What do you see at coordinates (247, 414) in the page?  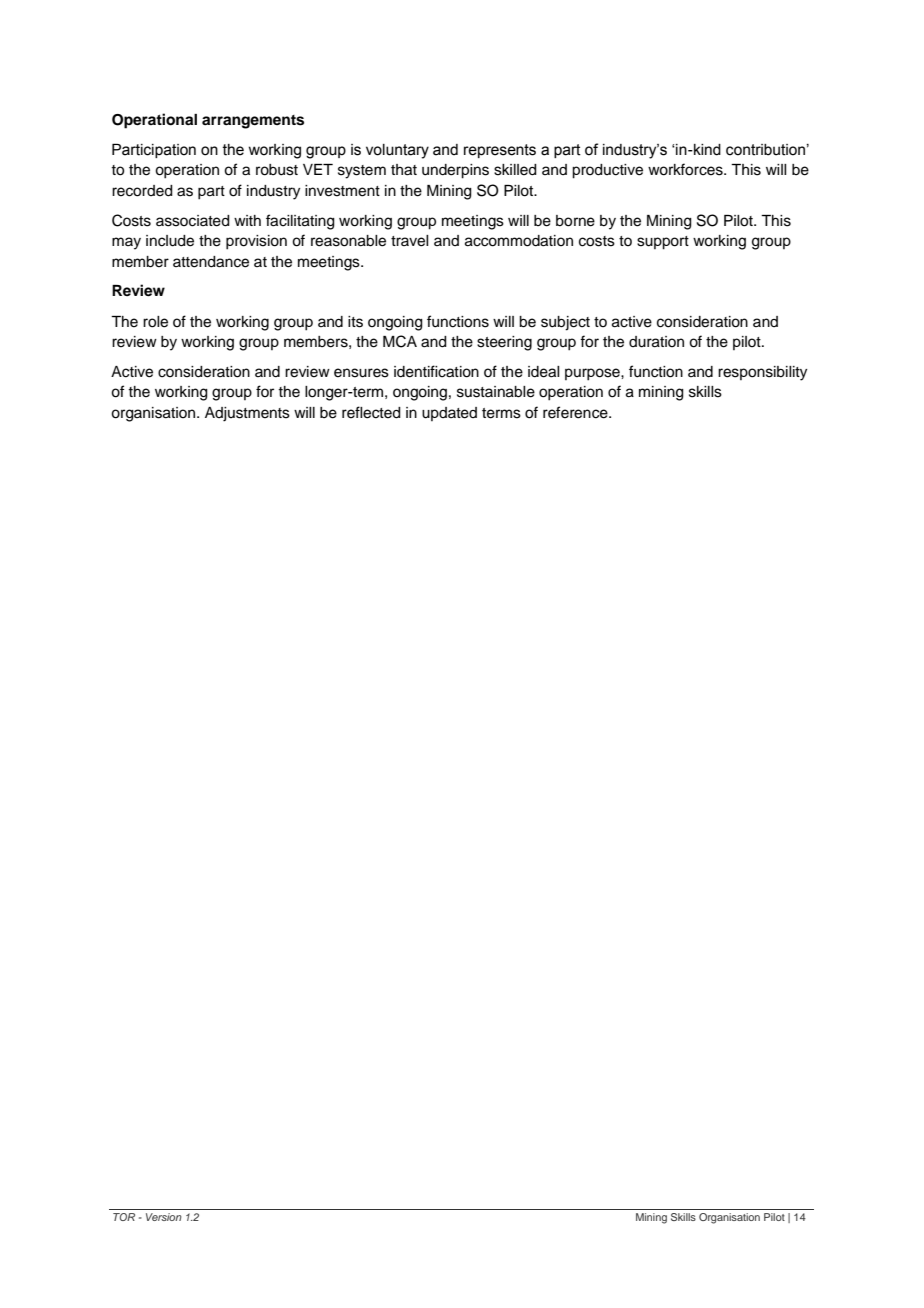 I see `Adjustments` at bounding box center [247, 414].
